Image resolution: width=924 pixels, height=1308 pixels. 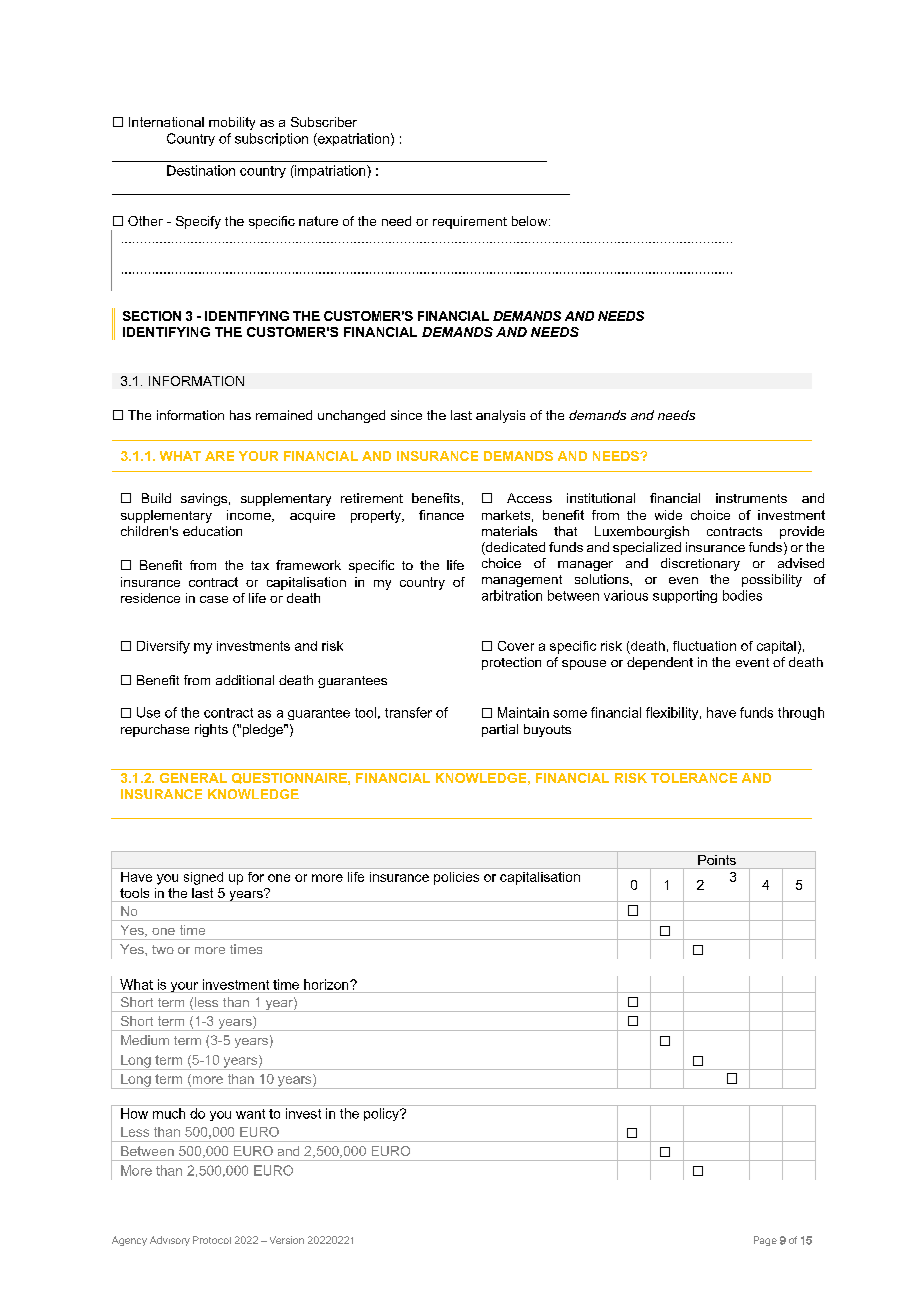 What do you see at coordinates (201, 170) in the screenshot?
I see `Destination` at bounding box center [201, 170].
